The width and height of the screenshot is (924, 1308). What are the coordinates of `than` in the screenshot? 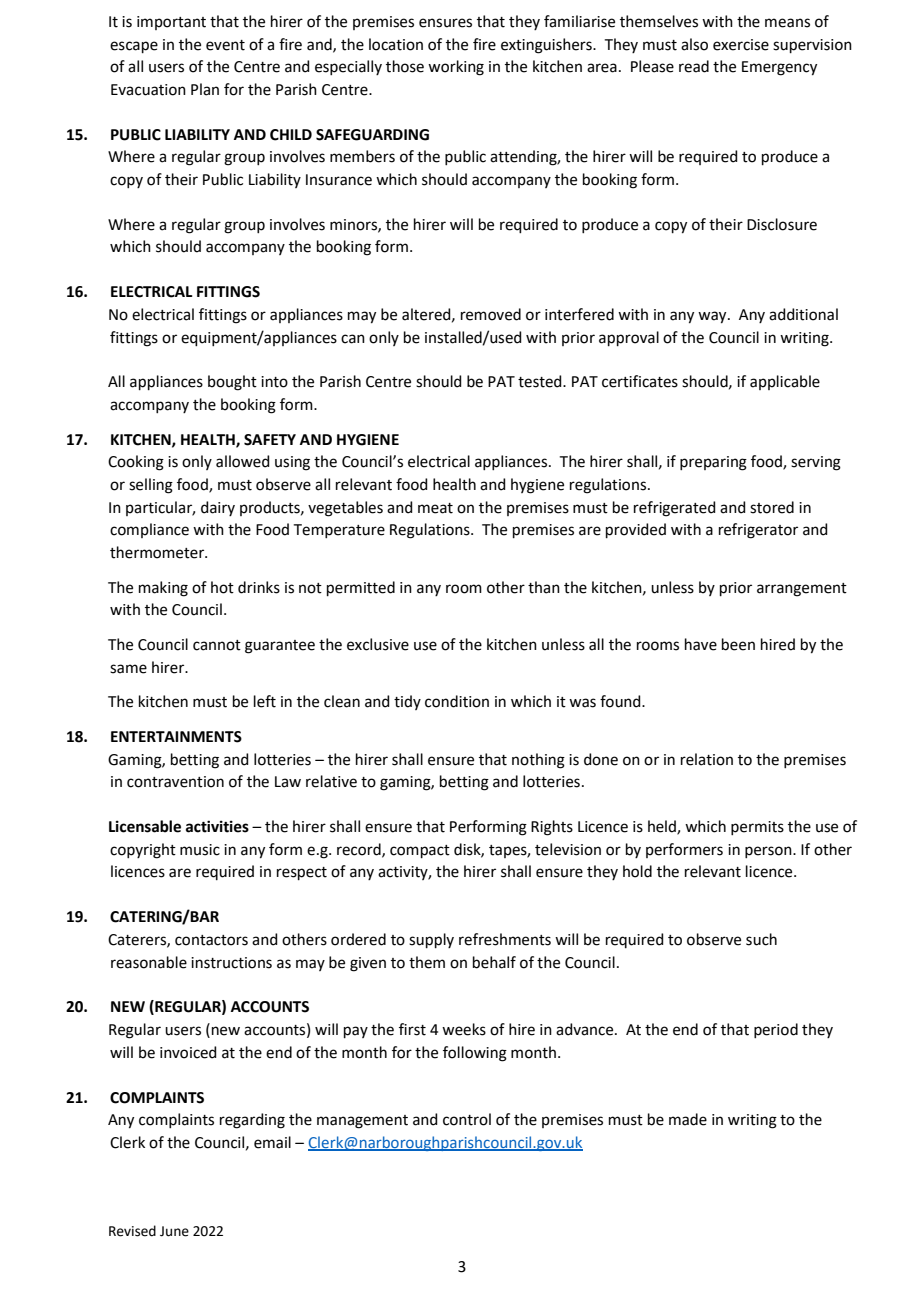 It's located at (544, 587).
